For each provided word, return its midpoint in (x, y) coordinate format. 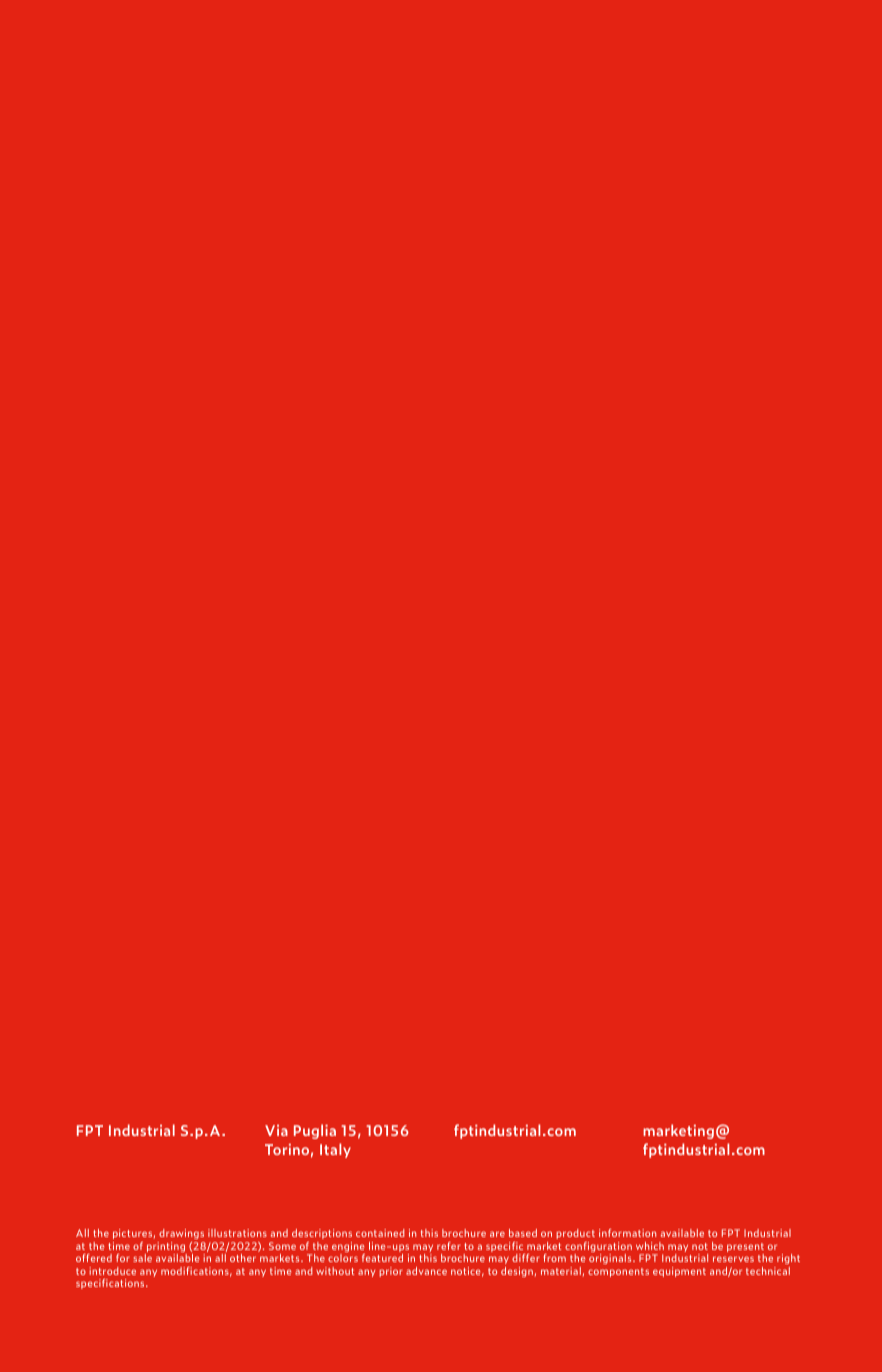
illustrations (237, 1233)
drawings (181, 1234)
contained (380, 1233)
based (523, 1233)
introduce (112, 1271)
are (497, 1234)
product (575, 1234)
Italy (335, 1150)
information (627, 1233)
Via (276, 1130)
